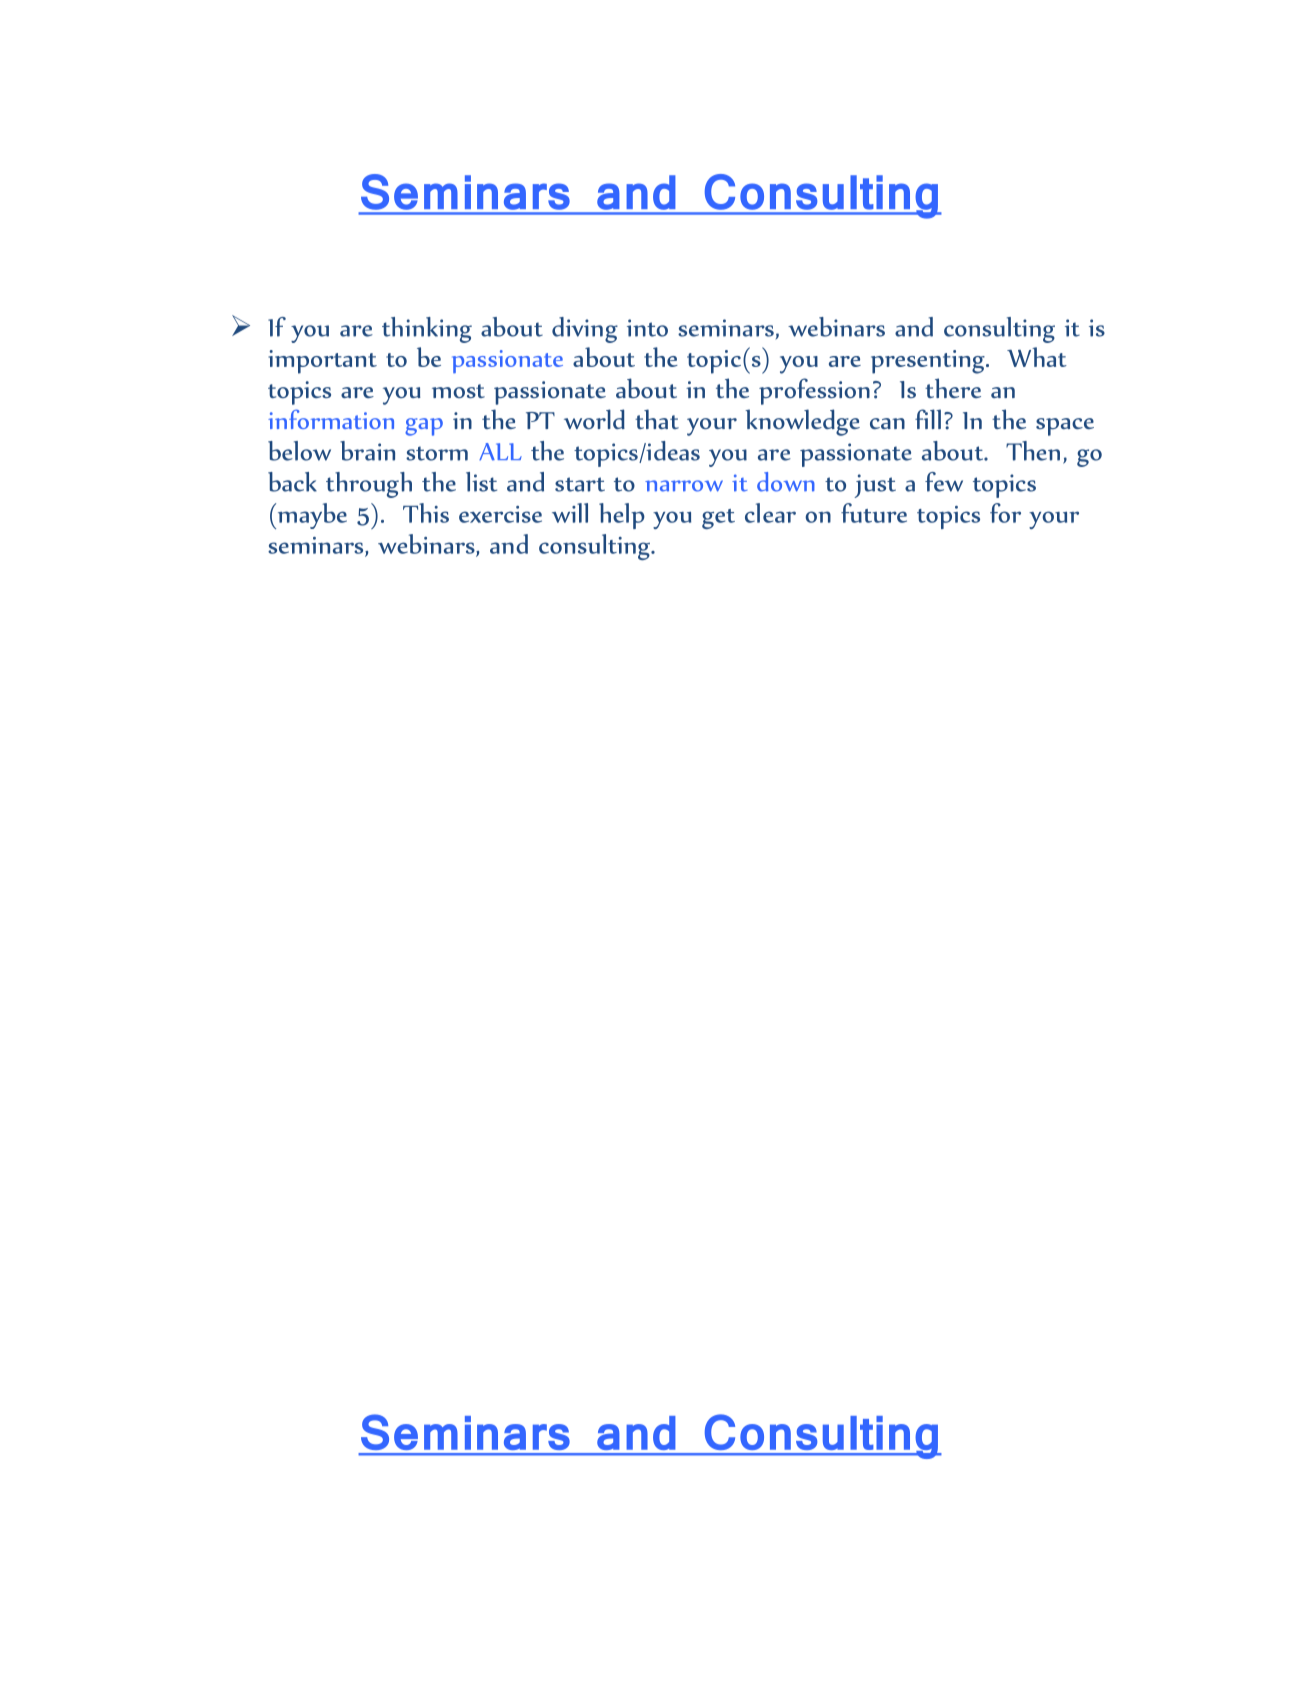 The height and width of the screenshot is (1683, 1300). Describe the element at coordinates (1037, 357) in the screenshot. I see `What` at that location.
